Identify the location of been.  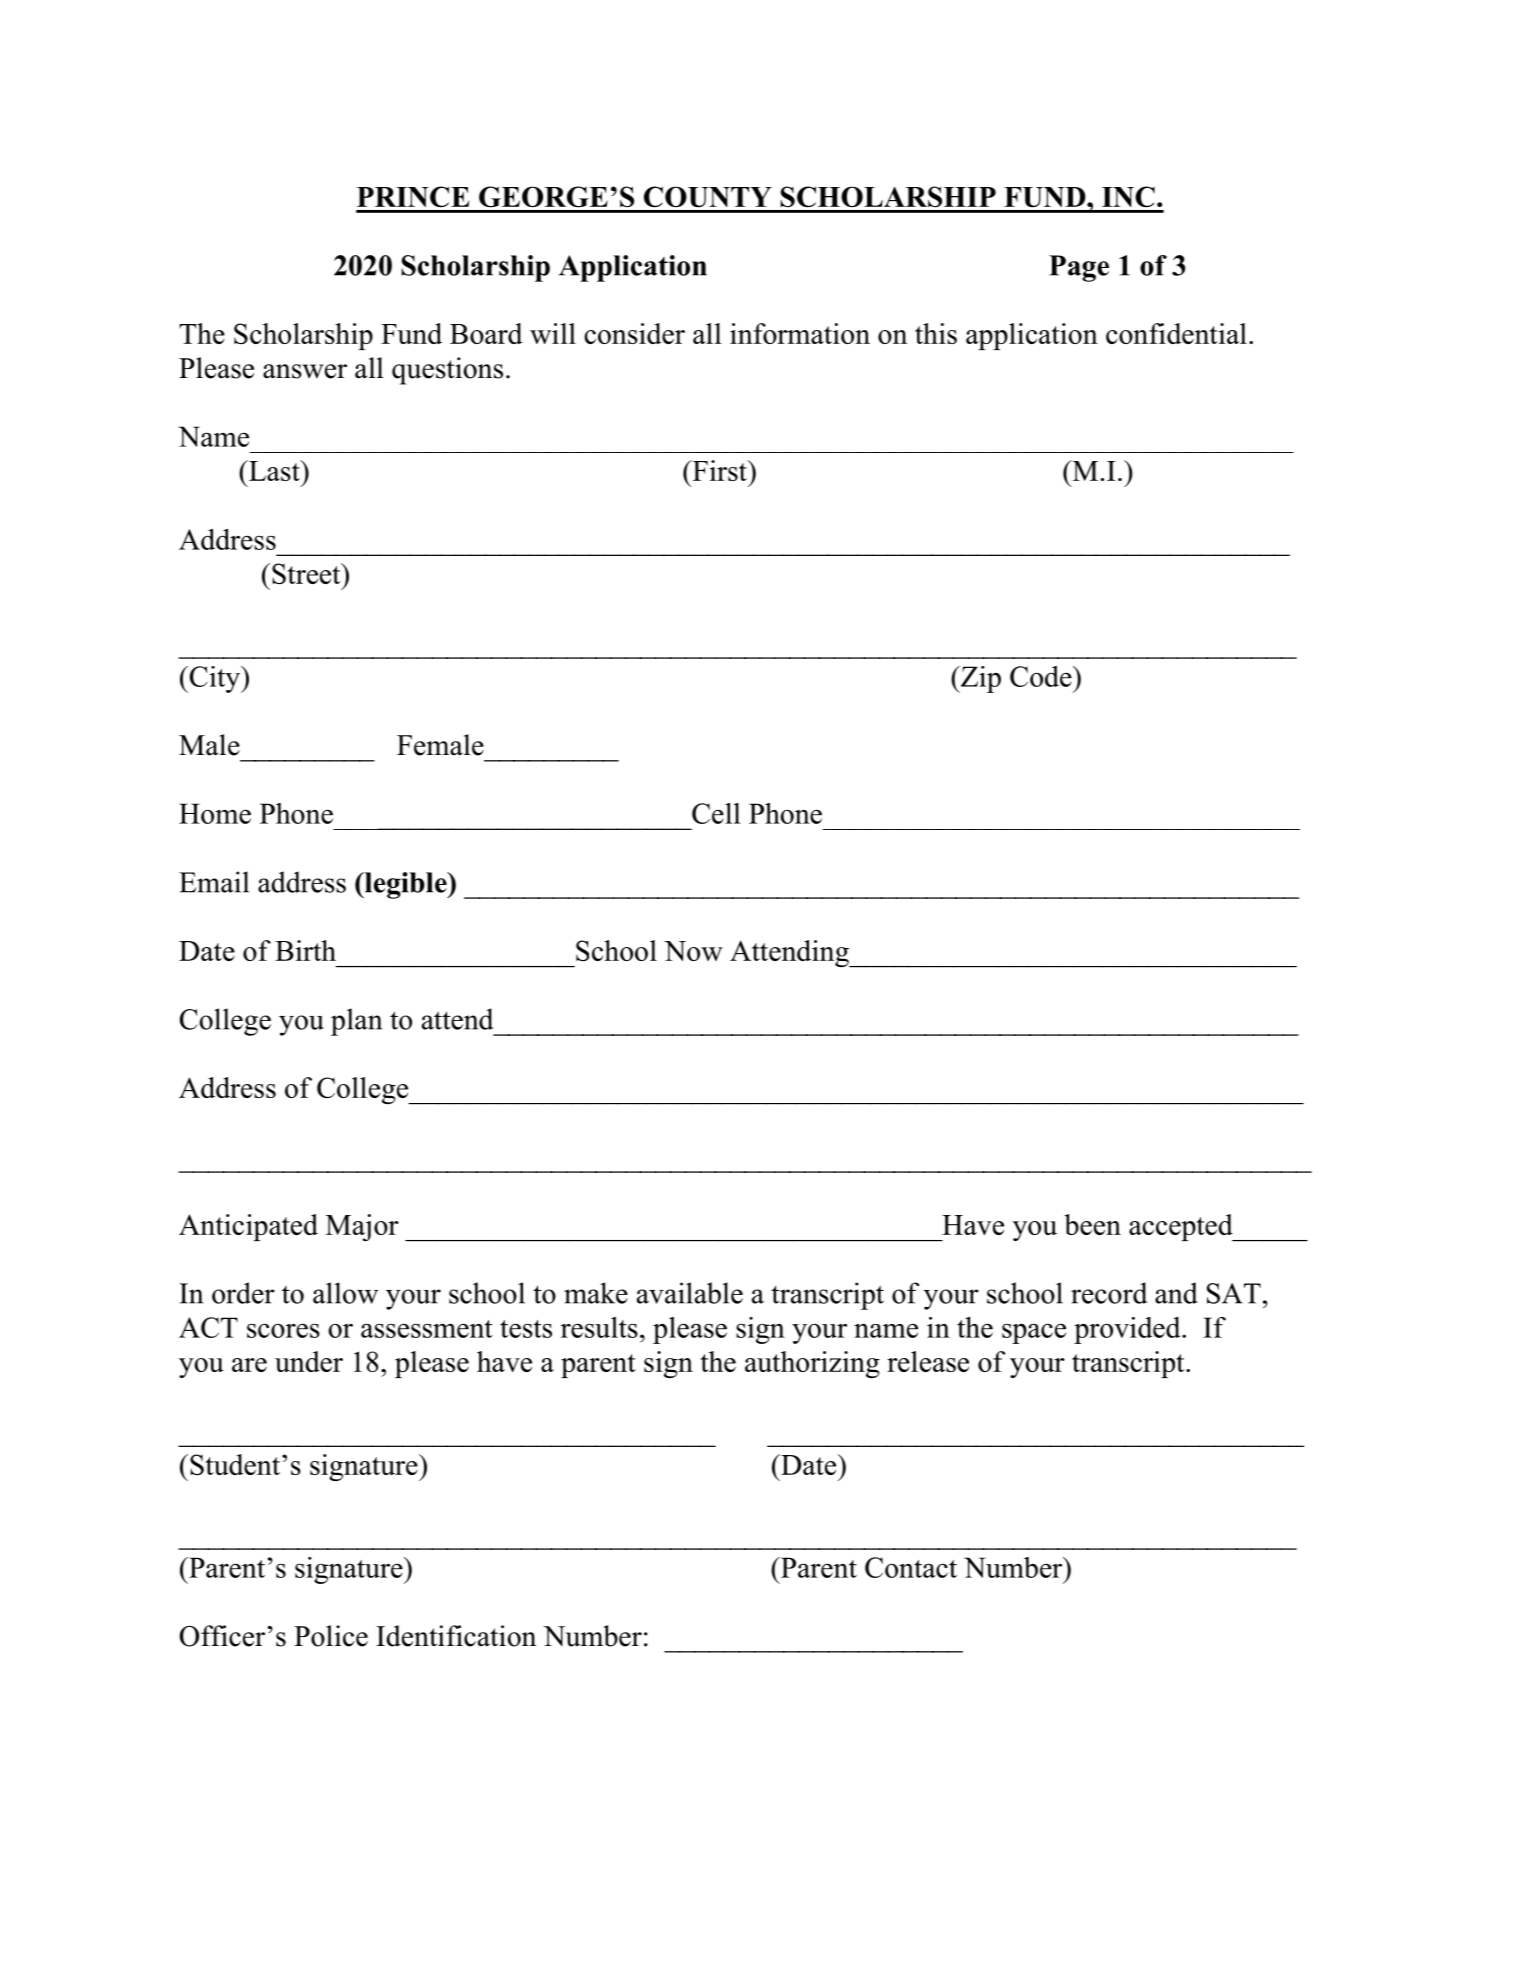
(1092, 1224).
